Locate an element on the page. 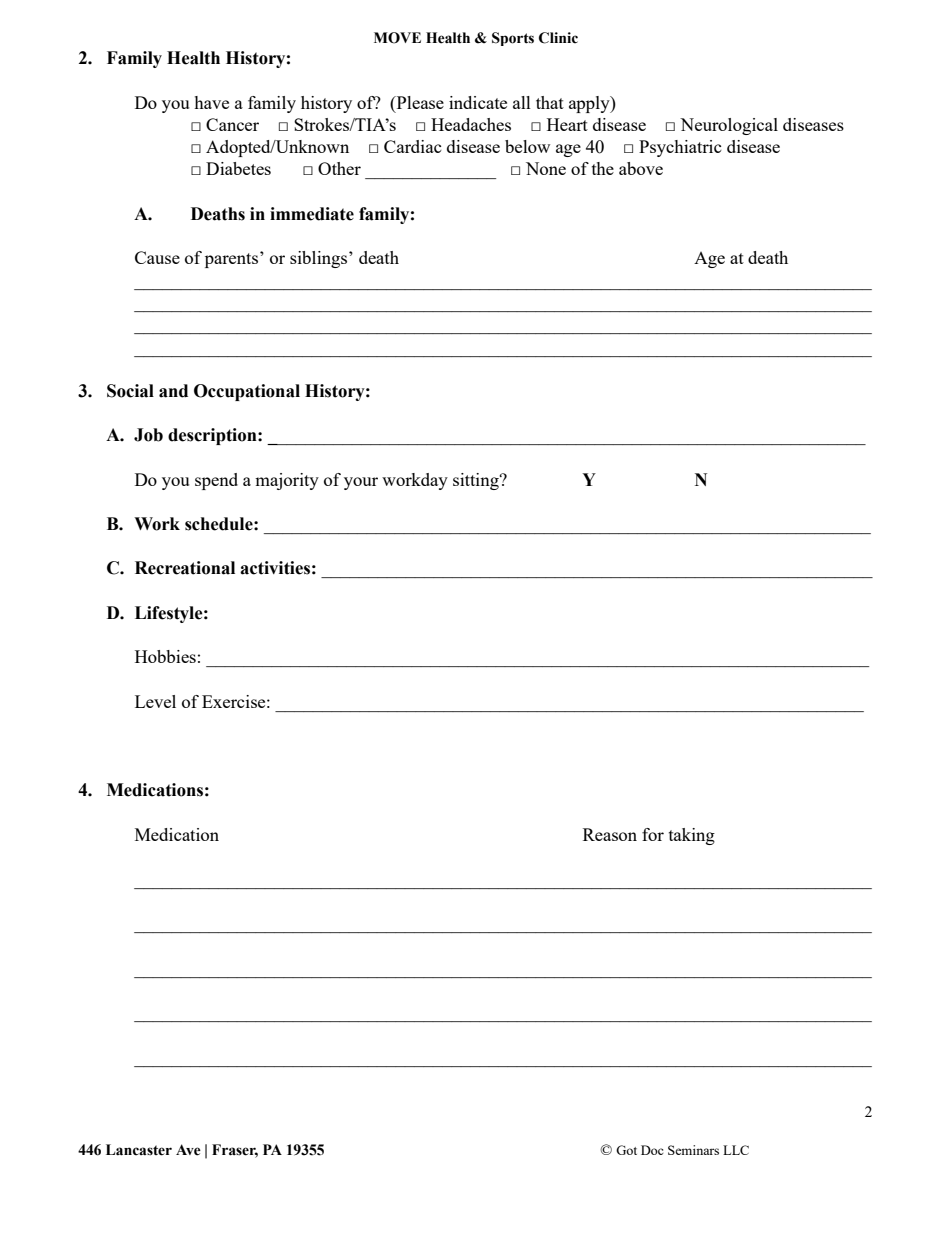  have is located at coordinates (211, 102).
